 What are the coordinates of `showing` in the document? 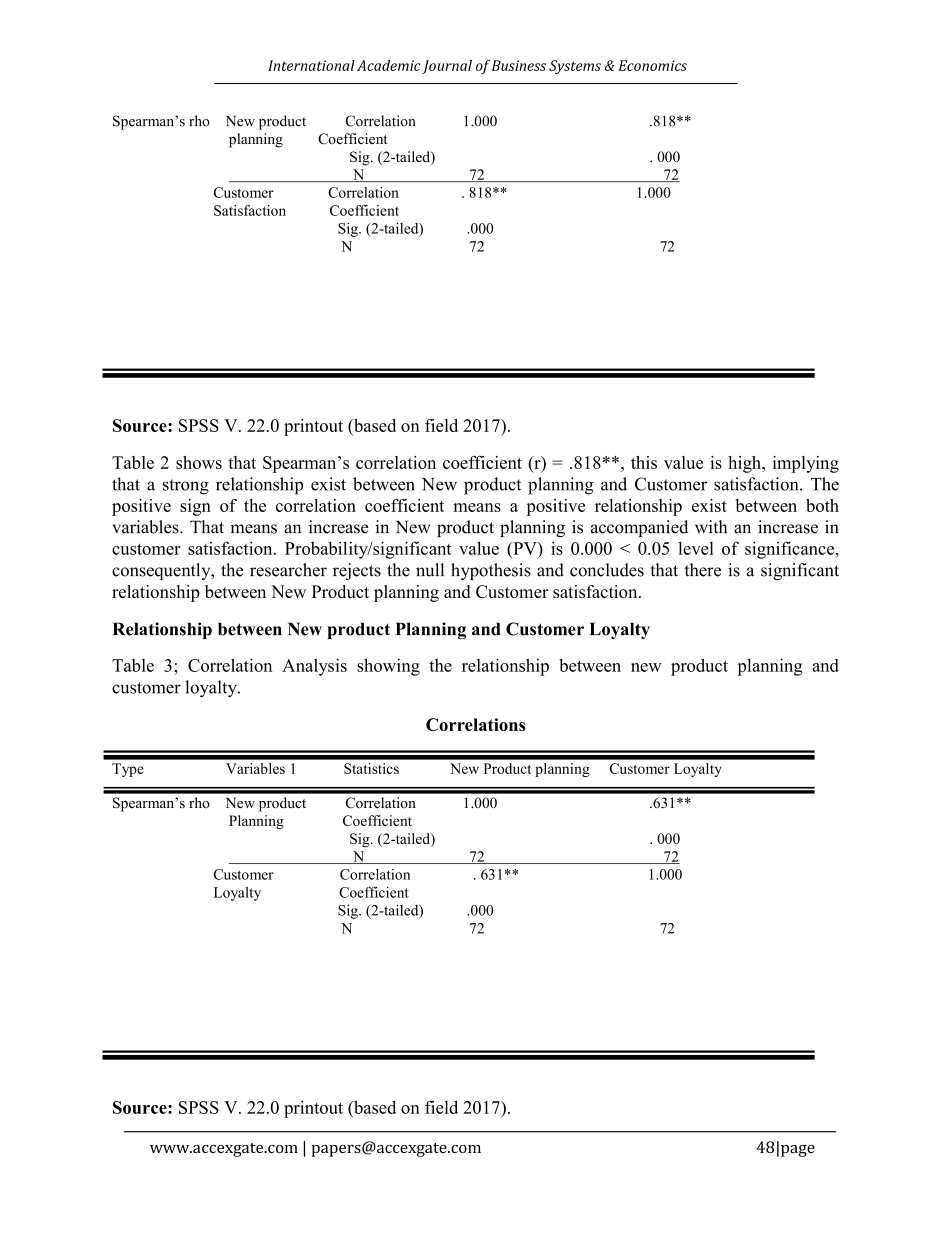 It's located at (388, 667).
